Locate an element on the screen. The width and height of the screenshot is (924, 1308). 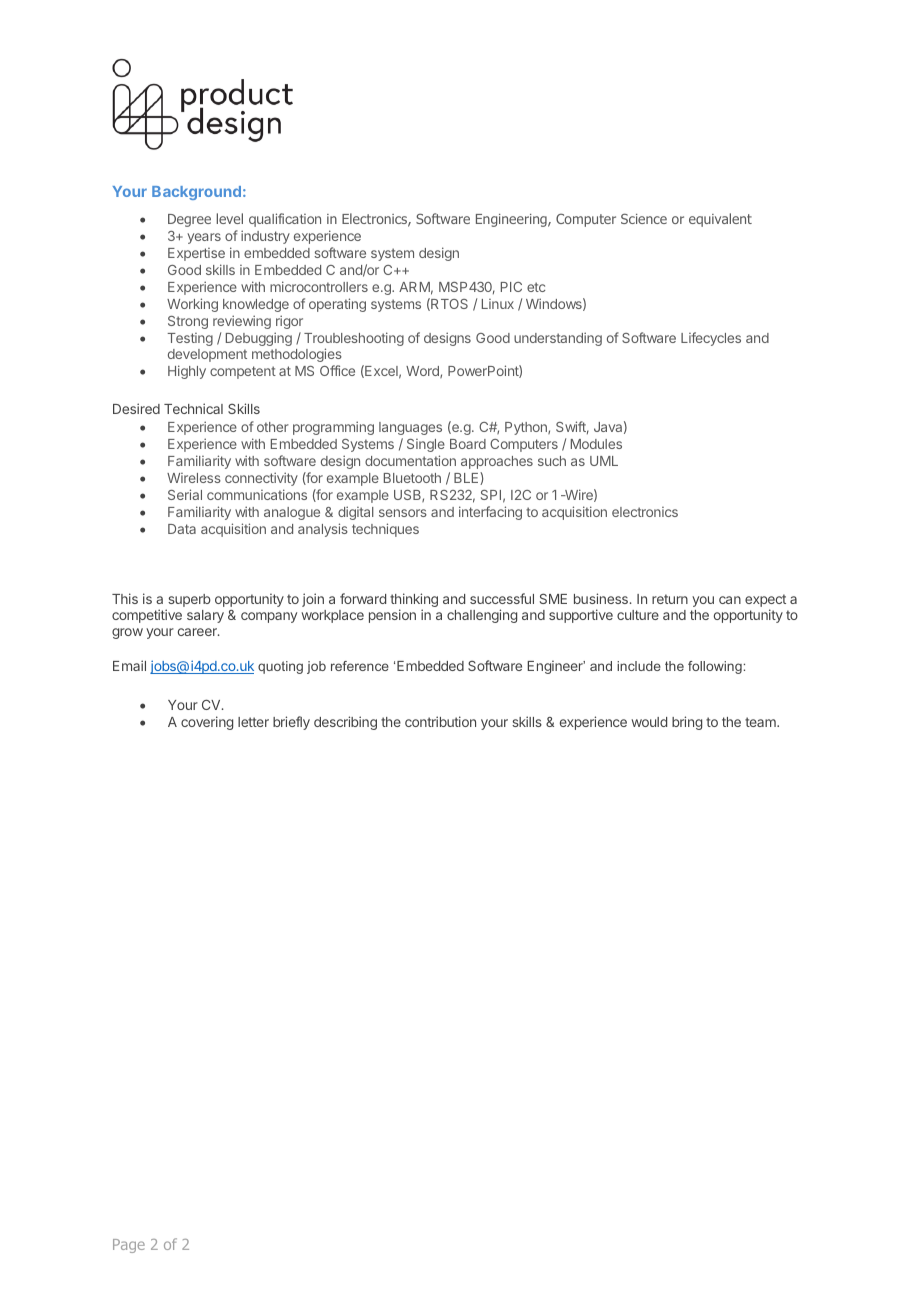
Page is located at coordinates (129, 1246).
